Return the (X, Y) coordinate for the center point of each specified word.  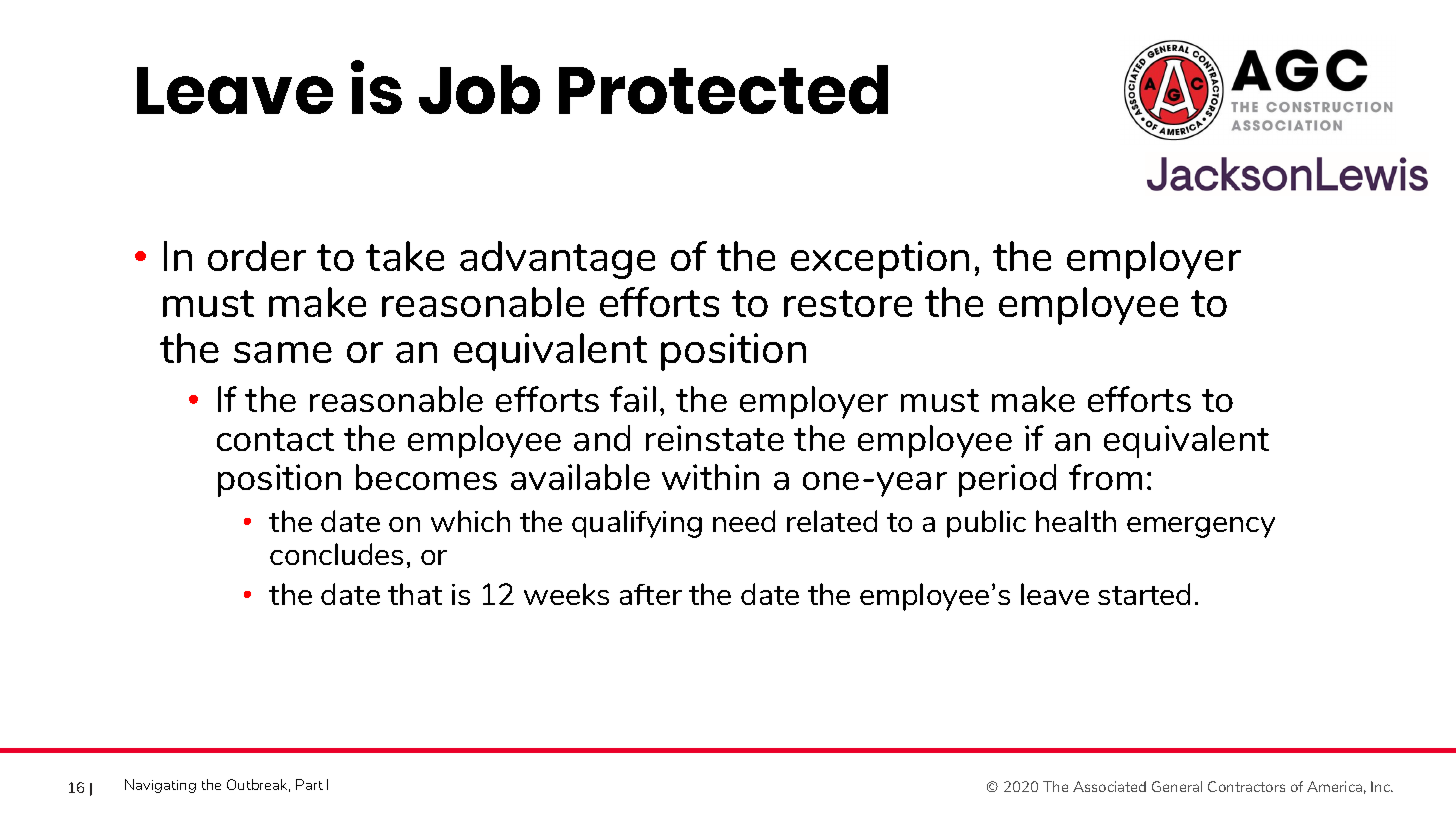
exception (880, 260)
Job (479, 89)
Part (309, 784)
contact (275, 439)
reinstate (715, 438)
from (1105, 477)
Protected (723, 89)
